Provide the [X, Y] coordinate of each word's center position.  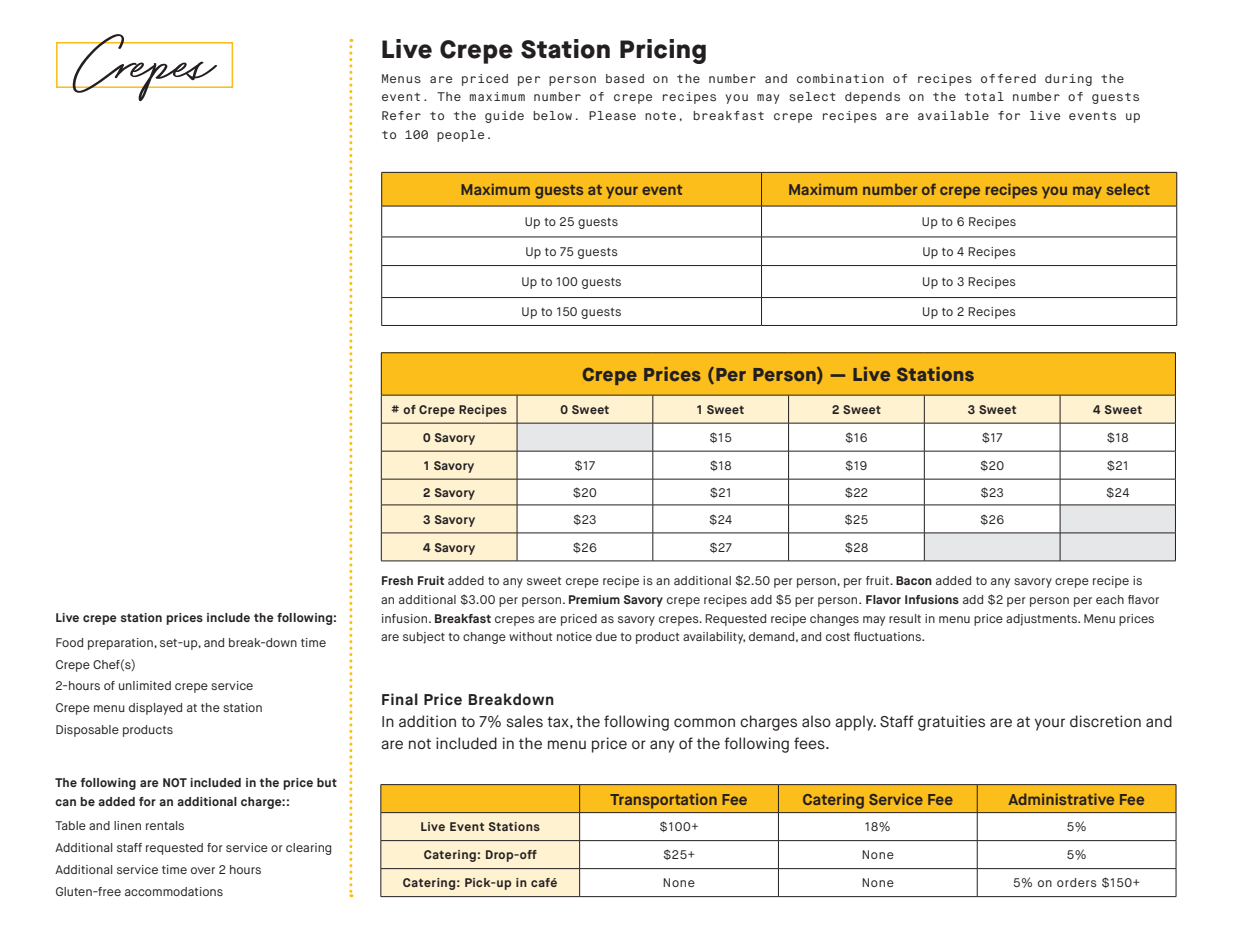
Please [612, 115]
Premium [594, 599]
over [203, 870]
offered [1008, 78]
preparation [121, 644]
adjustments [1043, 620]
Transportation [663, 801]
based [625, 78]
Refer [401, 115]
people [460, 136]
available [953, 115]
